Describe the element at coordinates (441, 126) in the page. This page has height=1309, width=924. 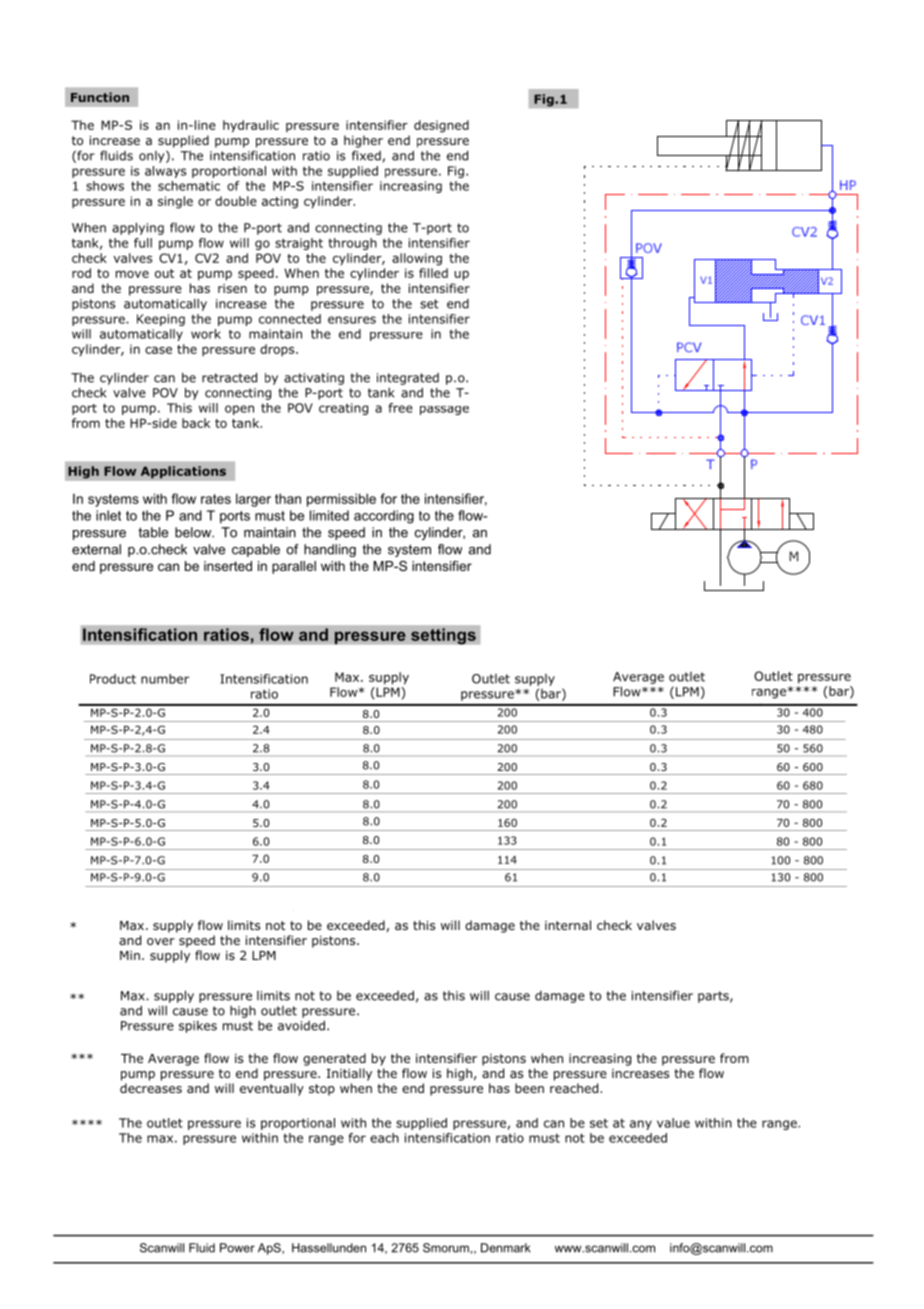
I see `designed` at that location.
